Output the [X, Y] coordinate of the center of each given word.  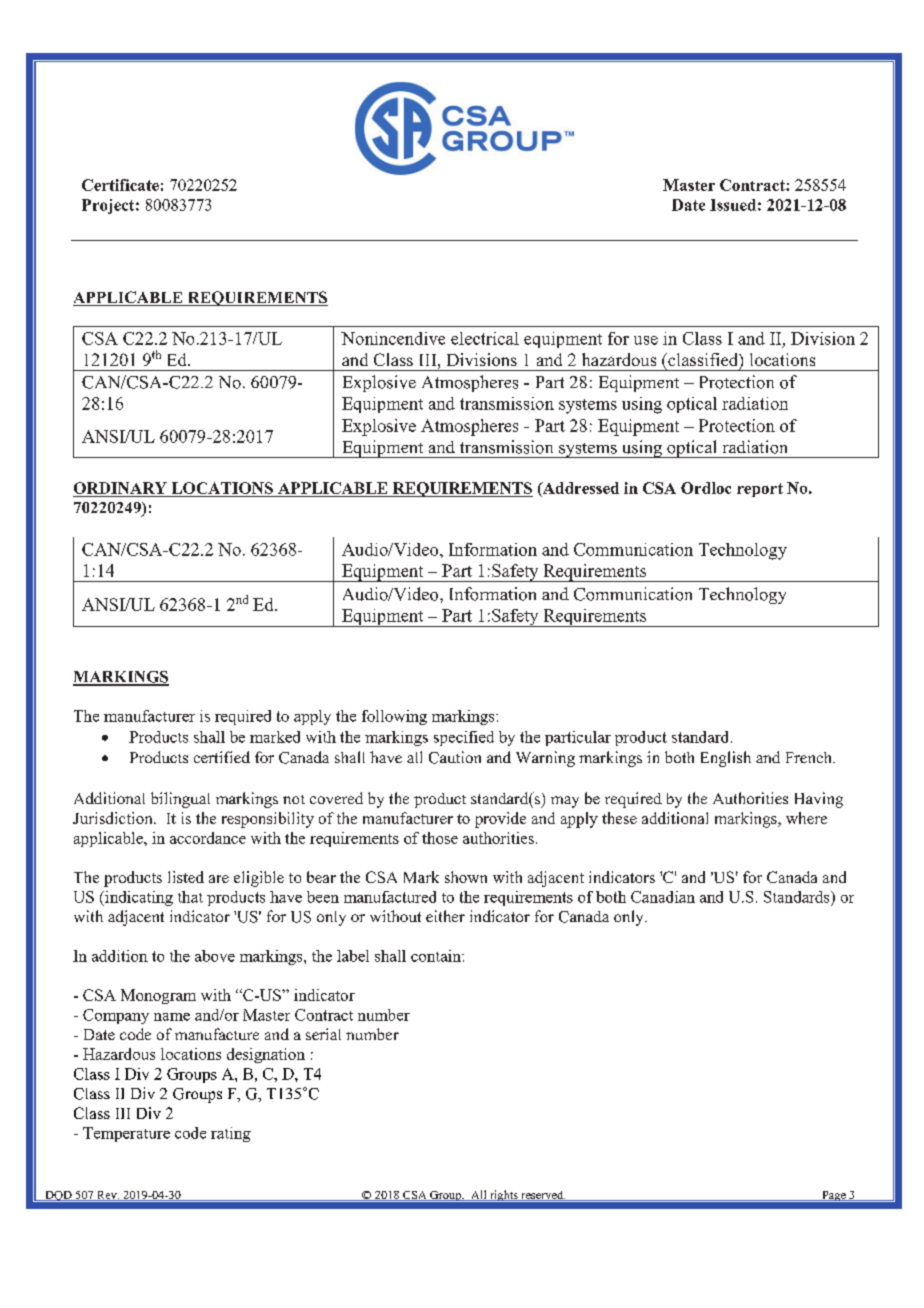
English [726, 759]
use [646, 340]
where [806, 818]
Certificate [120, 185]
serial [323, 1034]
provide [500, 820]
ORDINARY [120, 488]
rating [231, 1134]
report [760, 490]
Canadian [663, 897]
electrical [485, 338]
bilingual [180, 800]
